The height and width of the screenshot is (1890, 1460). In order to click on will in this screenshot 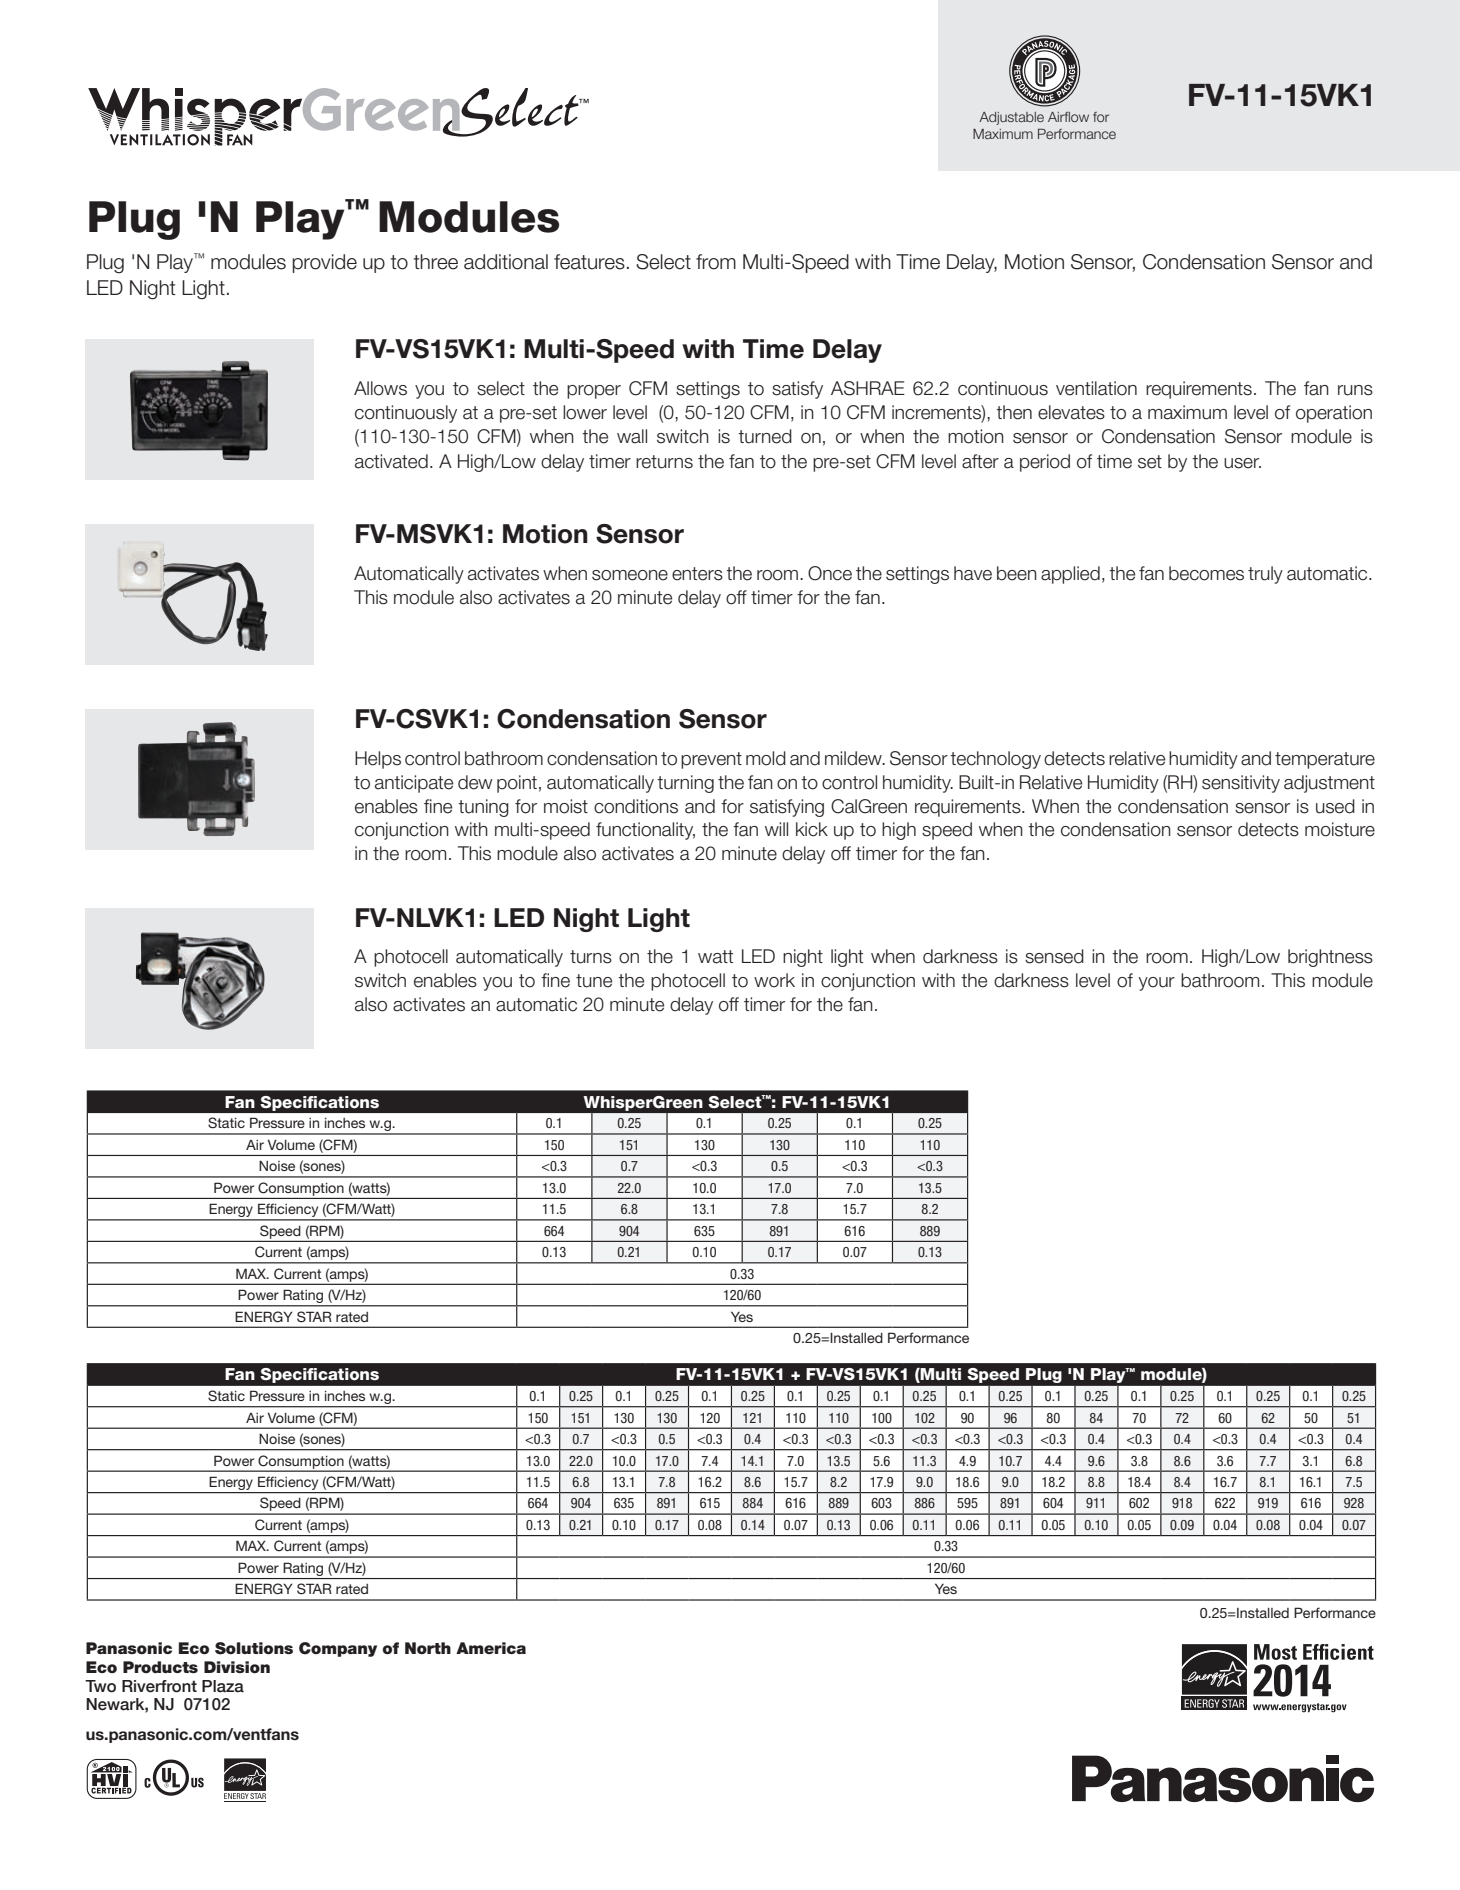, I will do `click(776, 829)`.
